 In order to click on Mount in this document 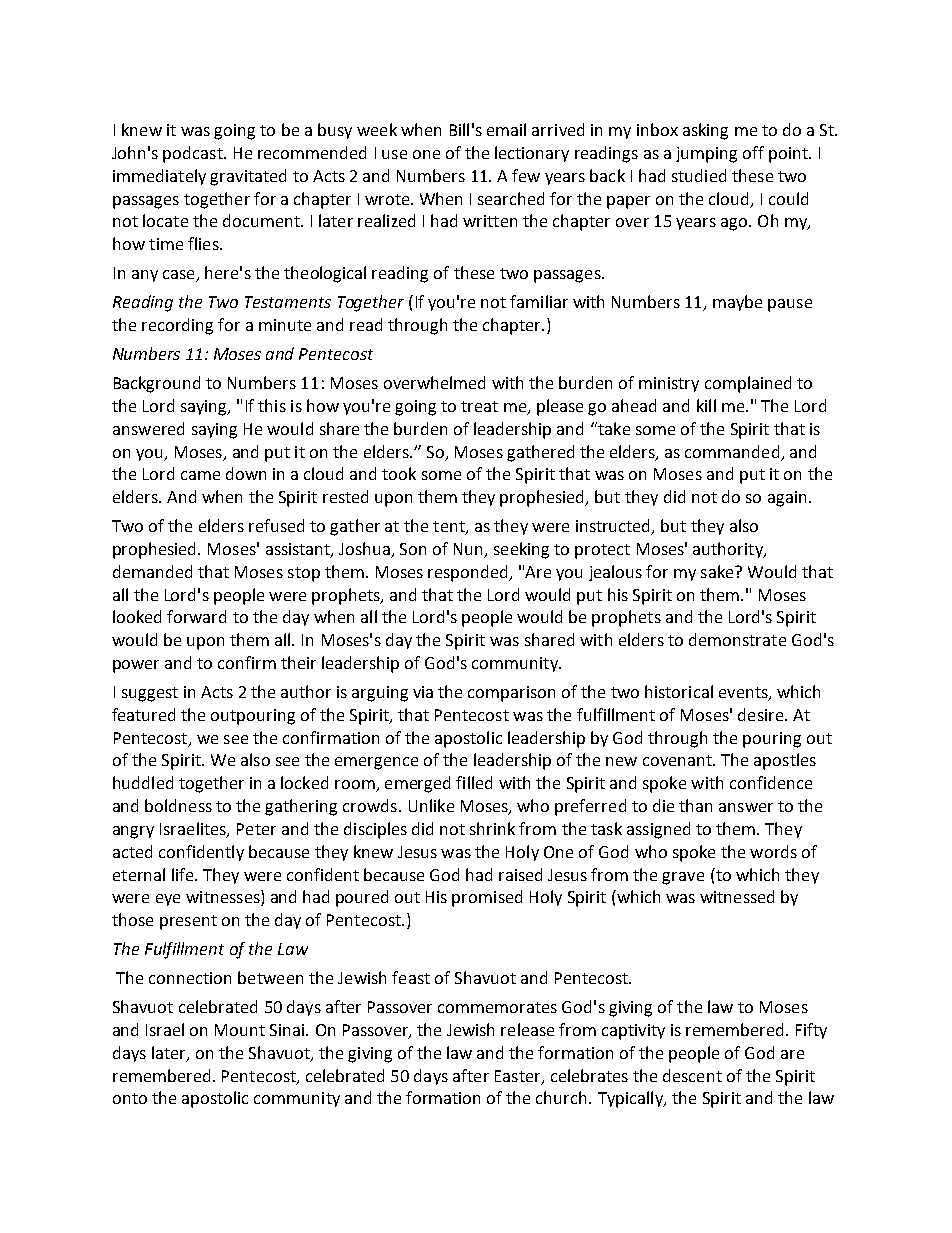, I will do `click(240, 1030)`.
